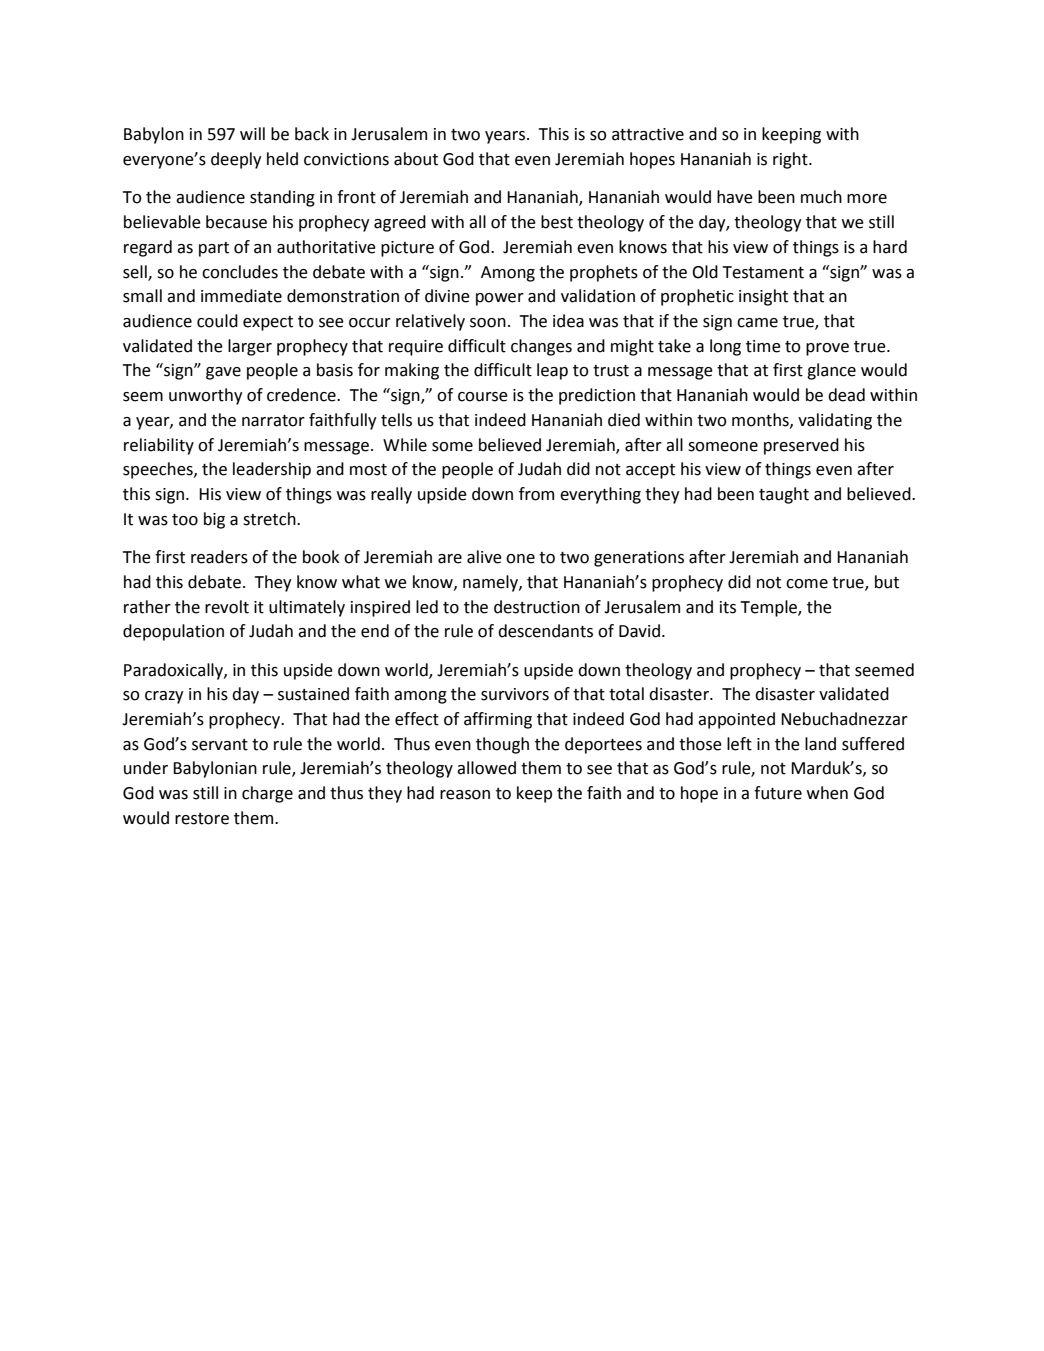 The width and height of the document is (1044, 1351). I want to click on could, so click(217, 321).
